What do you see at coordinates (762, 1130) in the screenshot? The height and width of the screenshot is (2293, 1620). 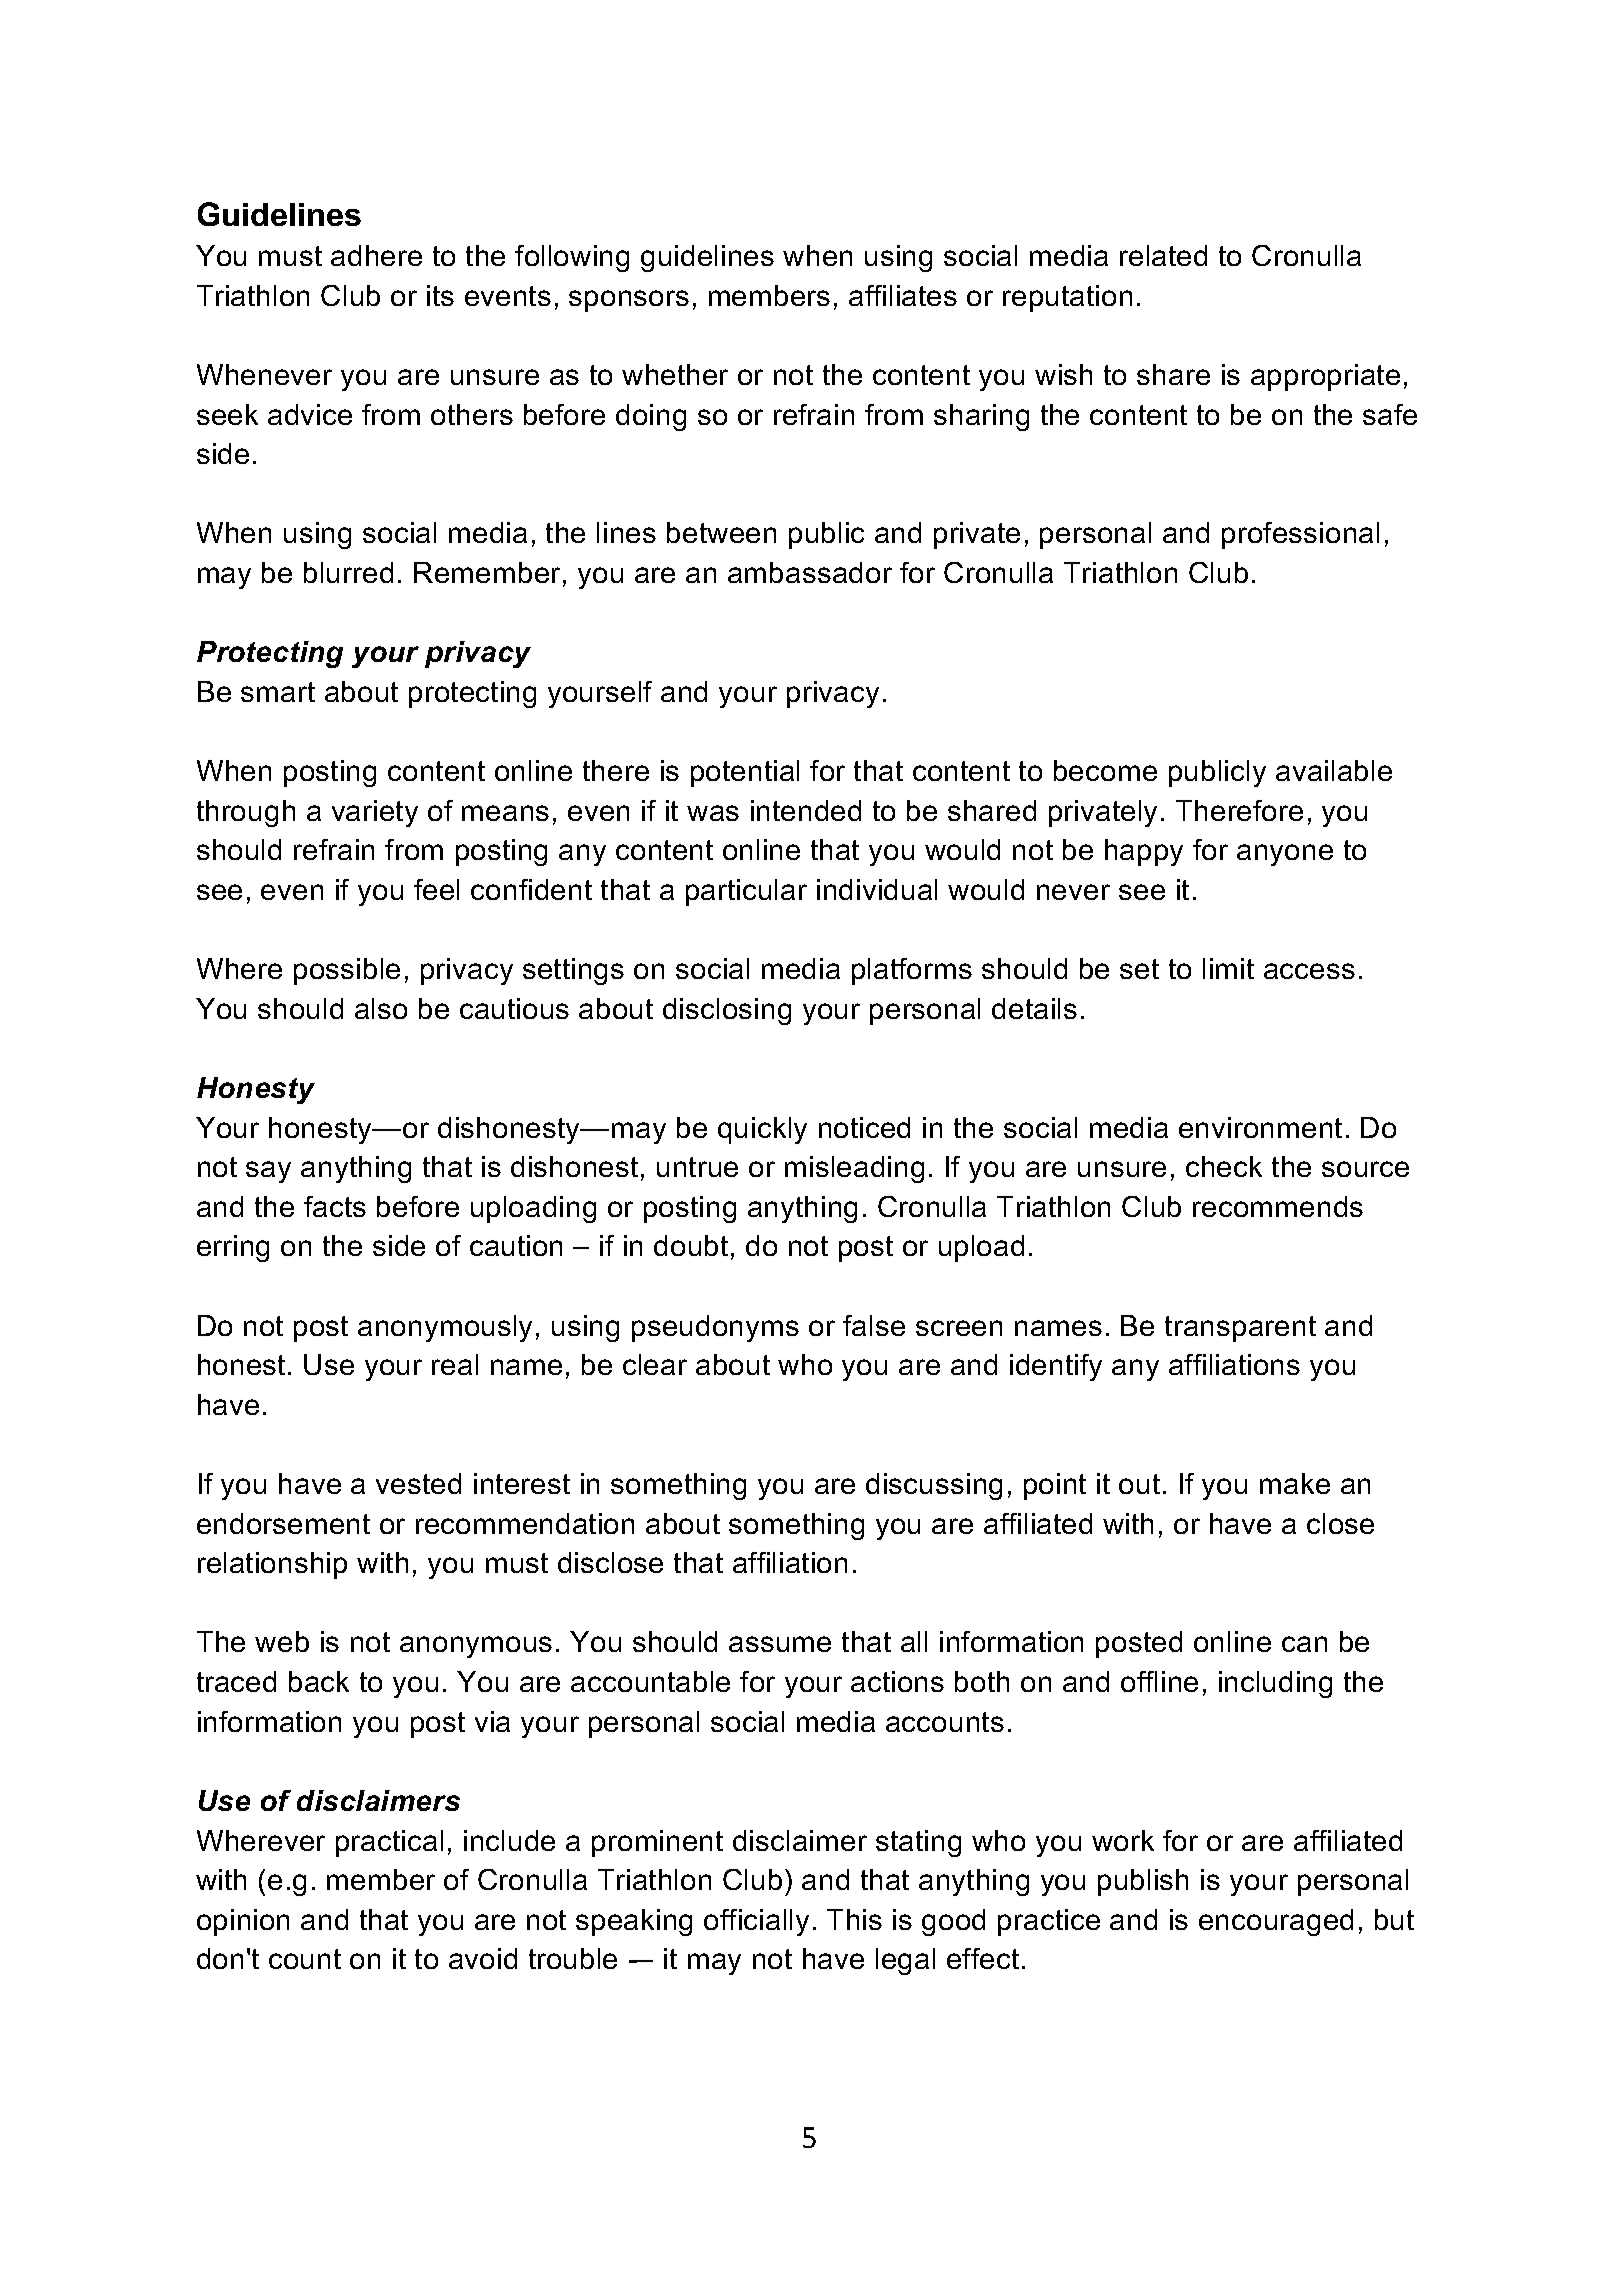 I see `quickly` at bounding box center [762, 1130].
